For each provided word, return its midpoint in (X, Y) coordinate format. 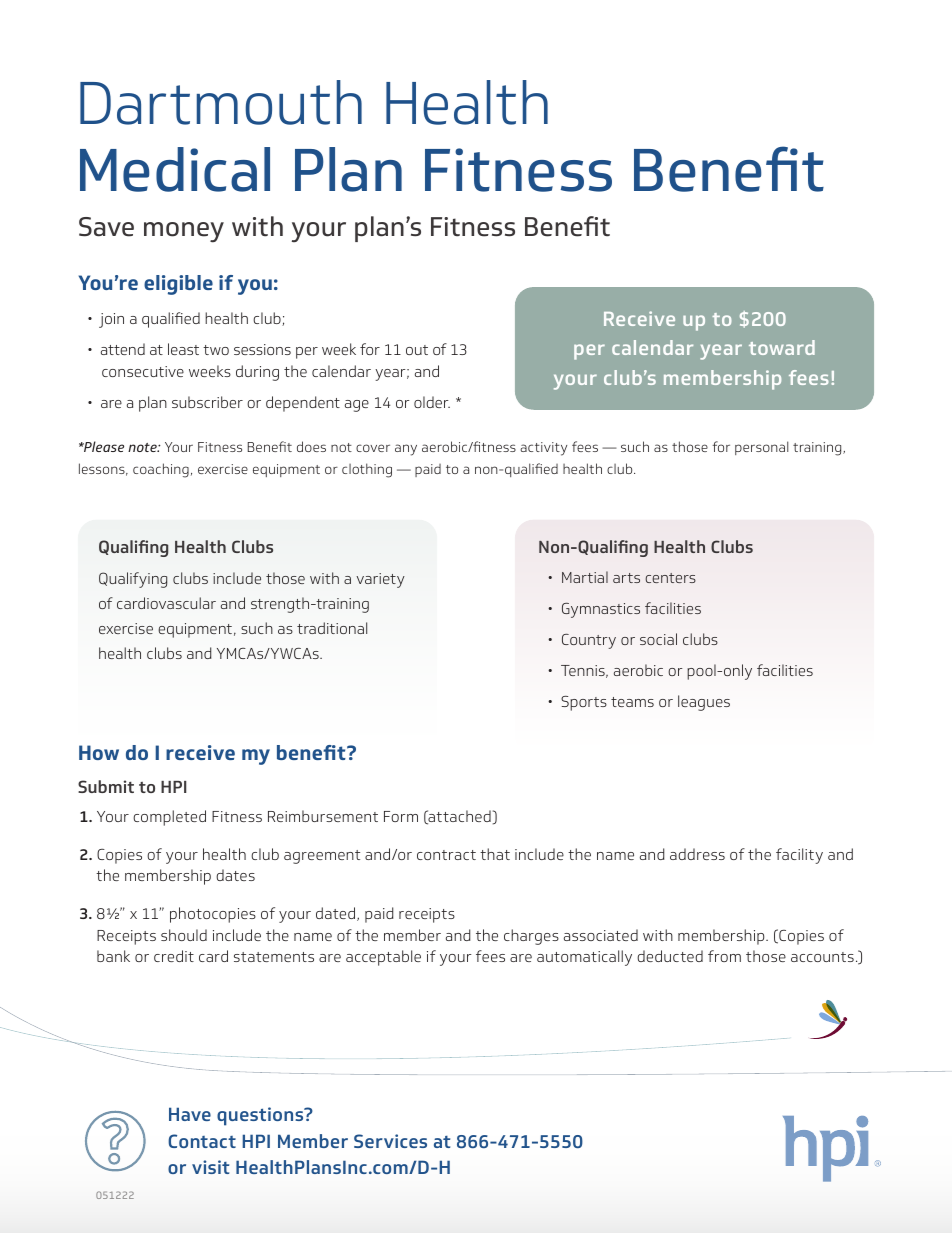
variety (380, 580)
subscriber (207, 402)
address (697, 854)
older (432, 402)
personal (762, 448)
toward (782, 347)
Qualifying (133, 580)
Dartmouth (221, 102)
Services (390, 1141)
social (658, 639)
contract (446, 855)
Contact (202, 1141)
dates (235, 875)
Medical (175, 169)
